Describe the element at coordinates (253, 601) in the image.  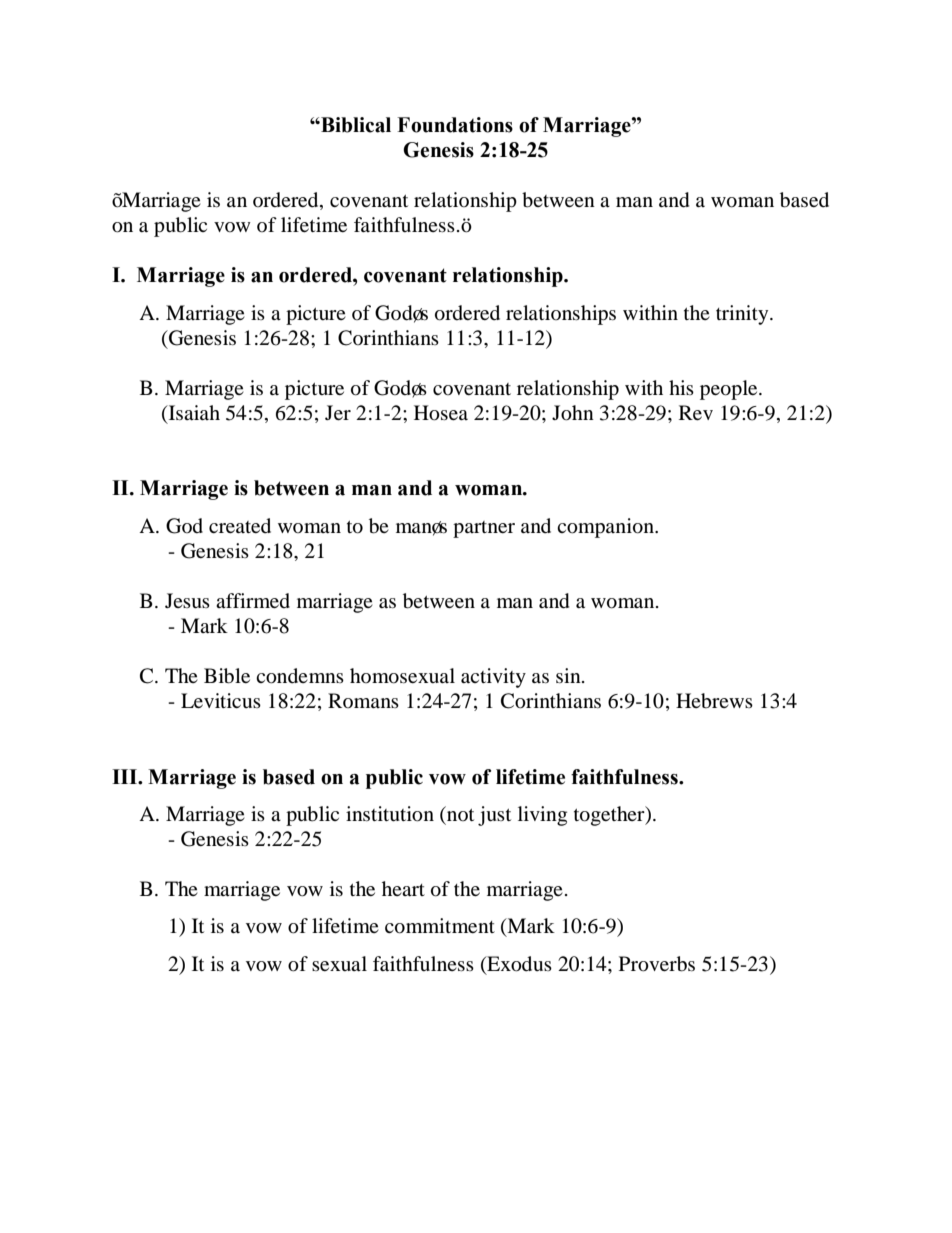
I see `affirmed` at that location.
